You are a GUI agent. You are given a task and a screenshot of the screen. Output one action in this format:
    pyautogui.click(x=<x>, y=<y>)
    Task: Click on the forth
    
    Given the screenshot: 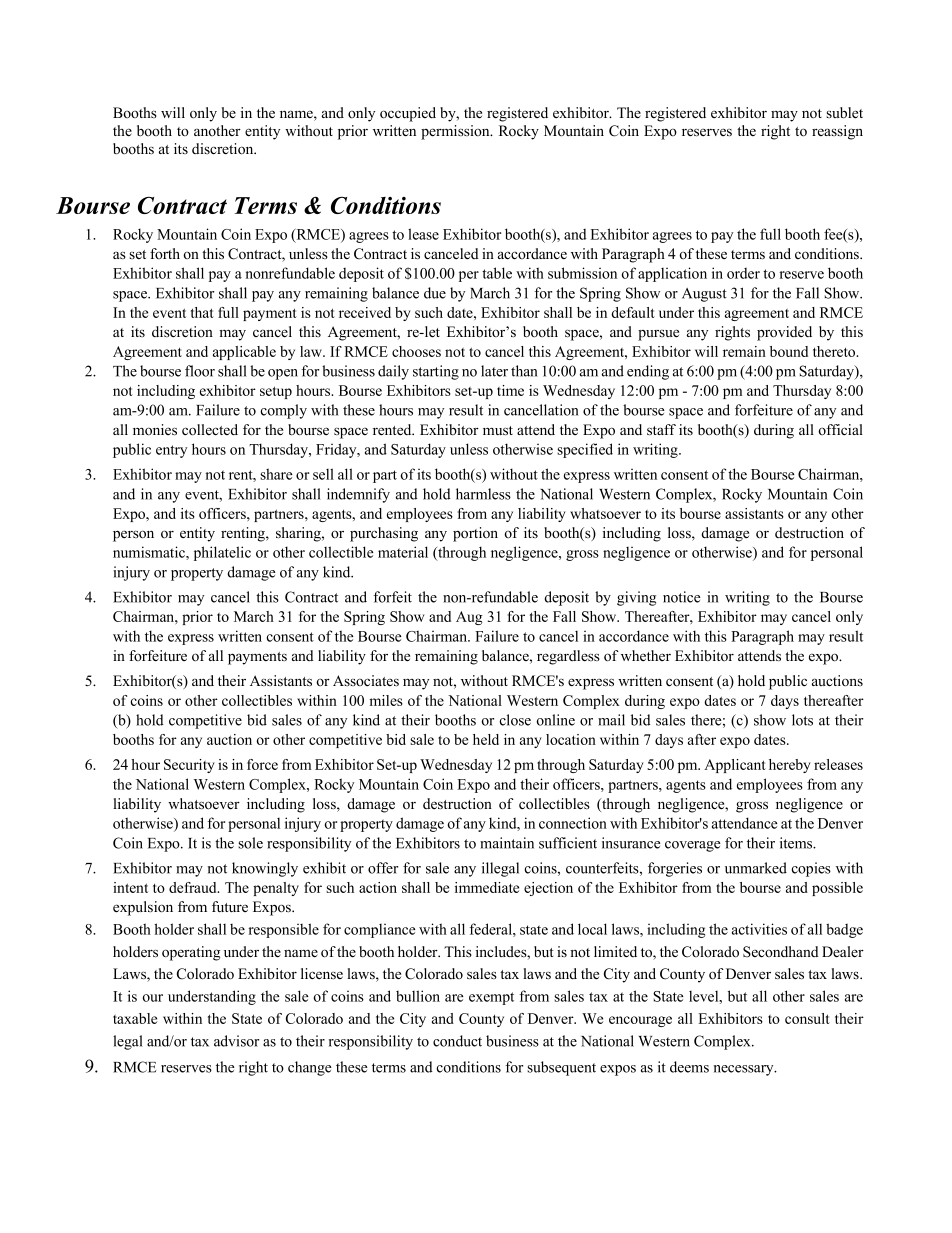 What is the action you would take?
    pyautogui.click(x=165, y=253)
